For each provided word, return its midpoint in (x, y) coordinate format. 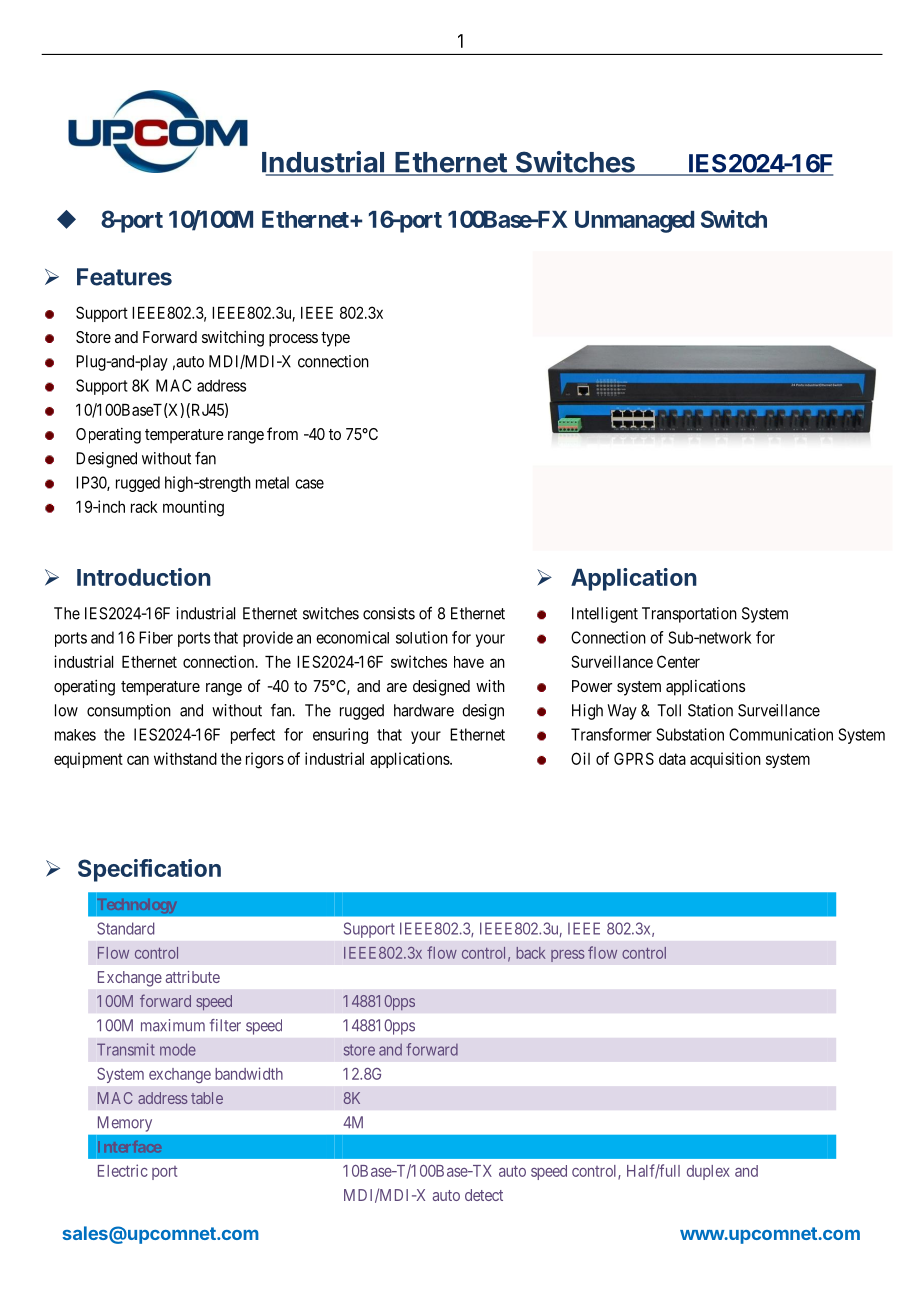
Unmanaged (634, 222)
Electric (123, 1170)
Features (124, 277)
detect (484, 1195)
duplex (708, 1172)
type (335, 339)
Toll (669, 710)
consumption (129, 712)
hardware (424, 710)
